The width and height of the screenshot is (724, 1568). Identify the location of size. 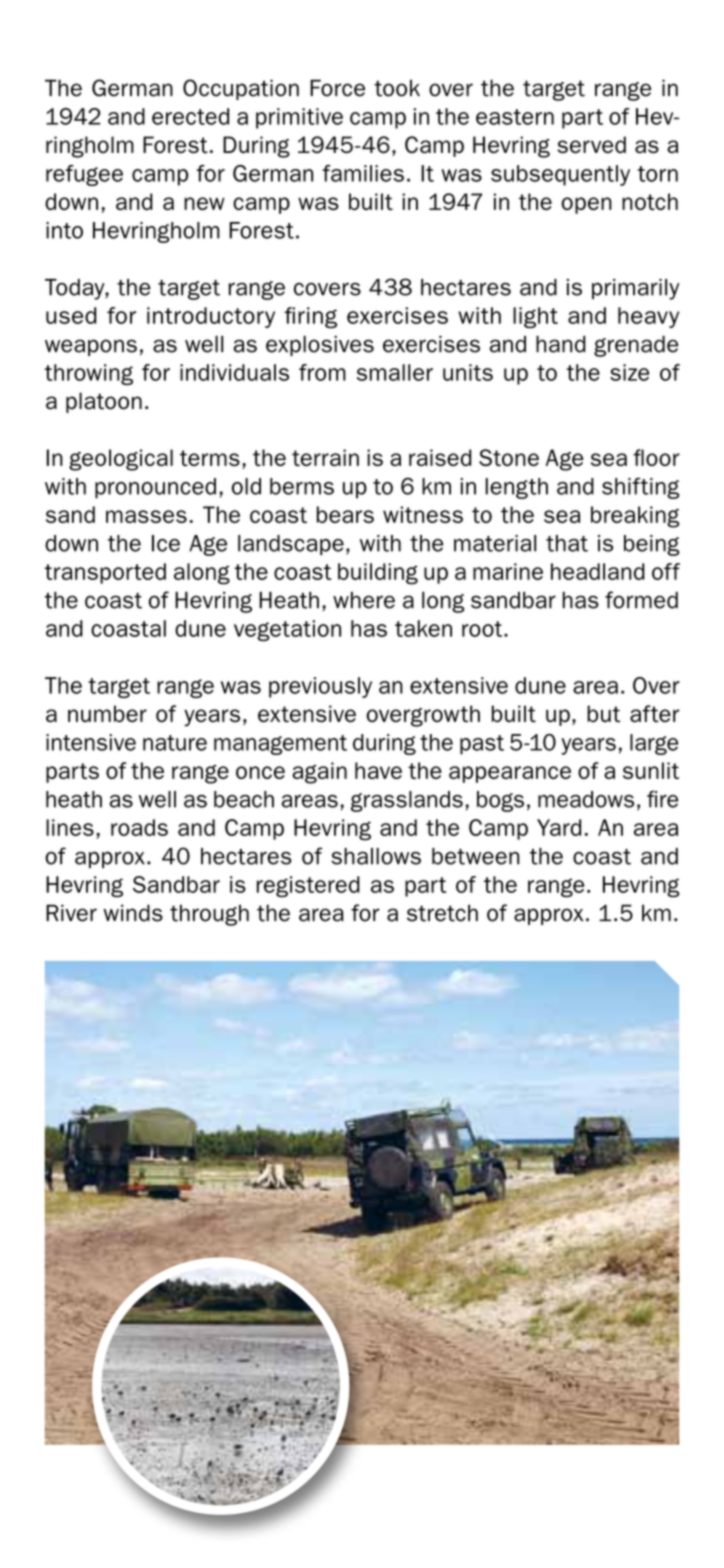
(629, 372).
